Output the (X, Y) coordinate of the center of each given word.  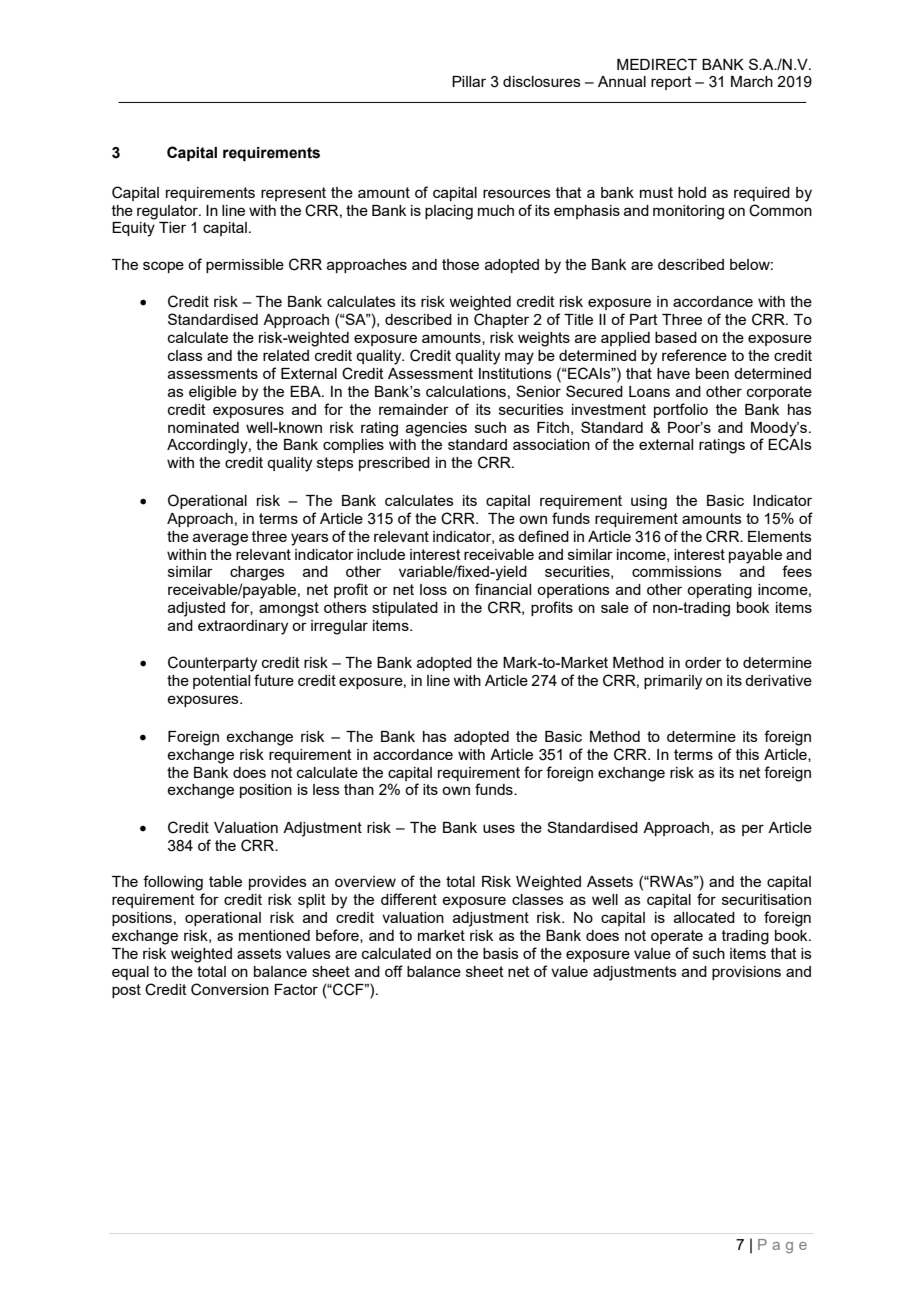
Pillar (469, 81)
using (649, 502)
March (752, 81)
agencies (436, 429)
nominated (203, 427)
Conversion (230, 989)
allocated (704, 917)
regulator (168, 212)
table (225, 881)
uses (499, 828)
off (394, 971)
